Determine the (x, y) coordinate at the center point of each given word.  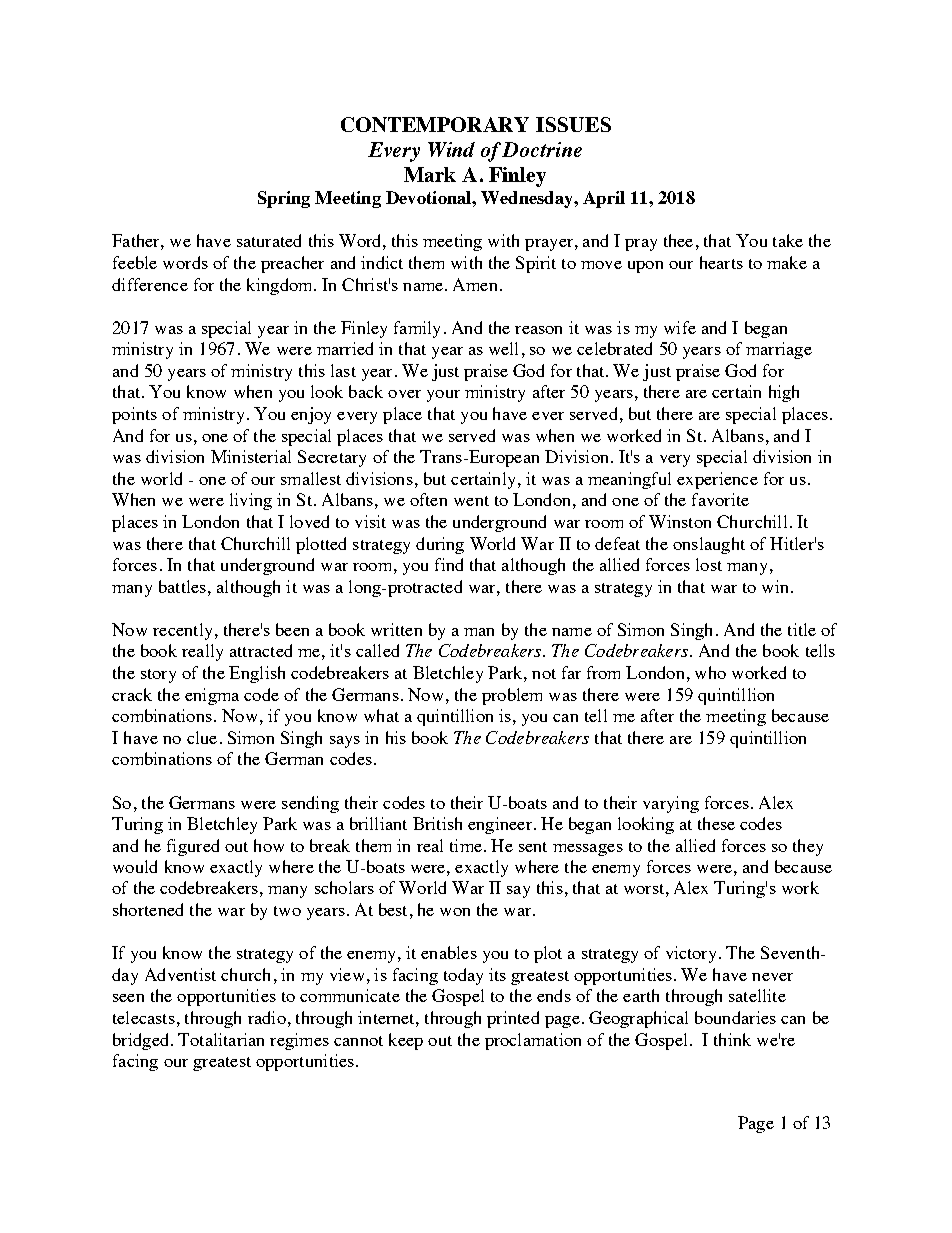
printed (513, 1019)
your (443, 396)
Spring (284, 199)
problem (512, 696)
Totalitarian (221, 1039)
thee (678, 240)
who (710, 672)
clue (202, 737)
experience (717, 480)
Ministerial (251, 456)
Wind (451, 149)
